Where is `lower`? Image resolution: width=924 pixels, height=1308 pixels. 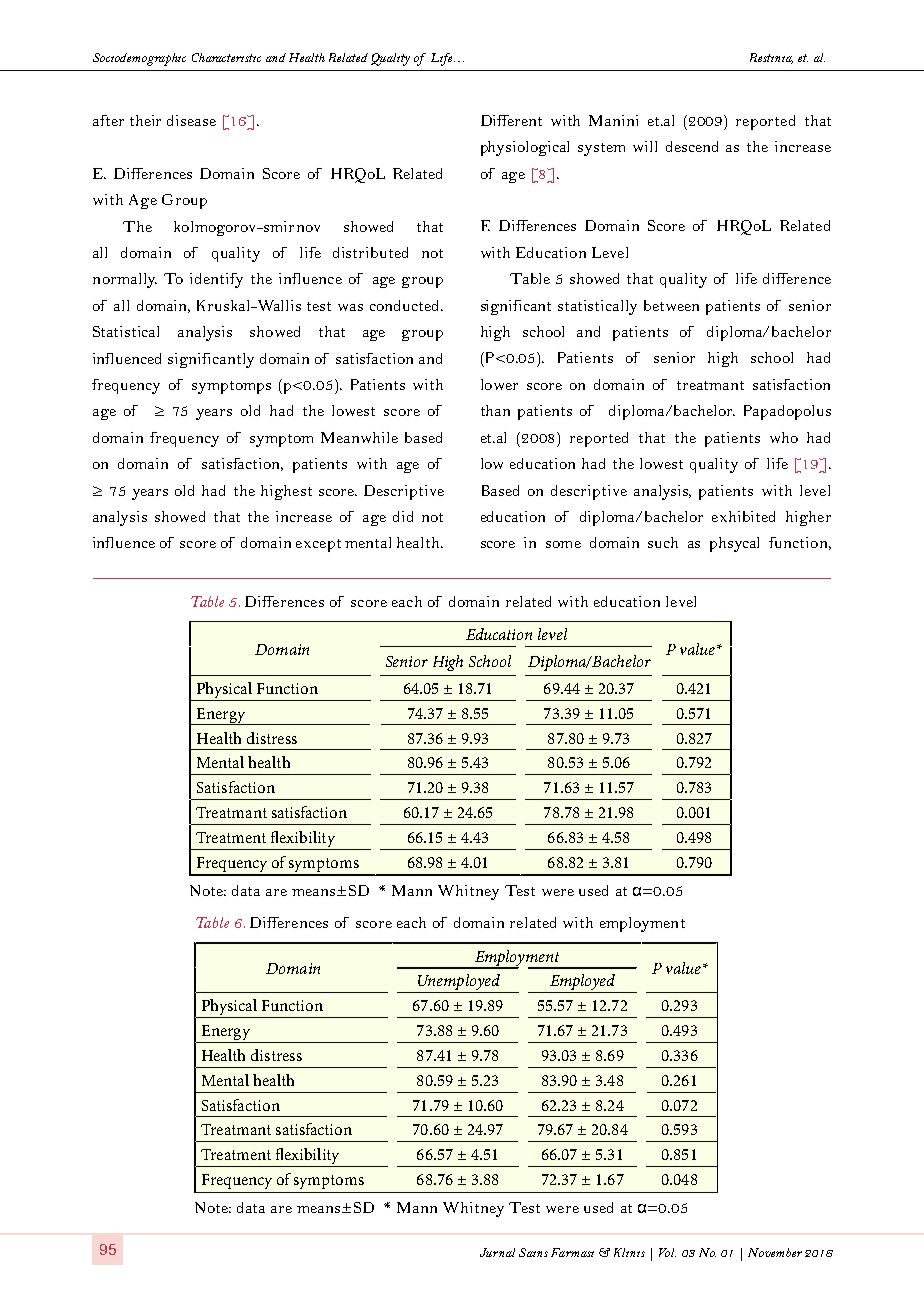 lower is located at coordinates (499, 384).
